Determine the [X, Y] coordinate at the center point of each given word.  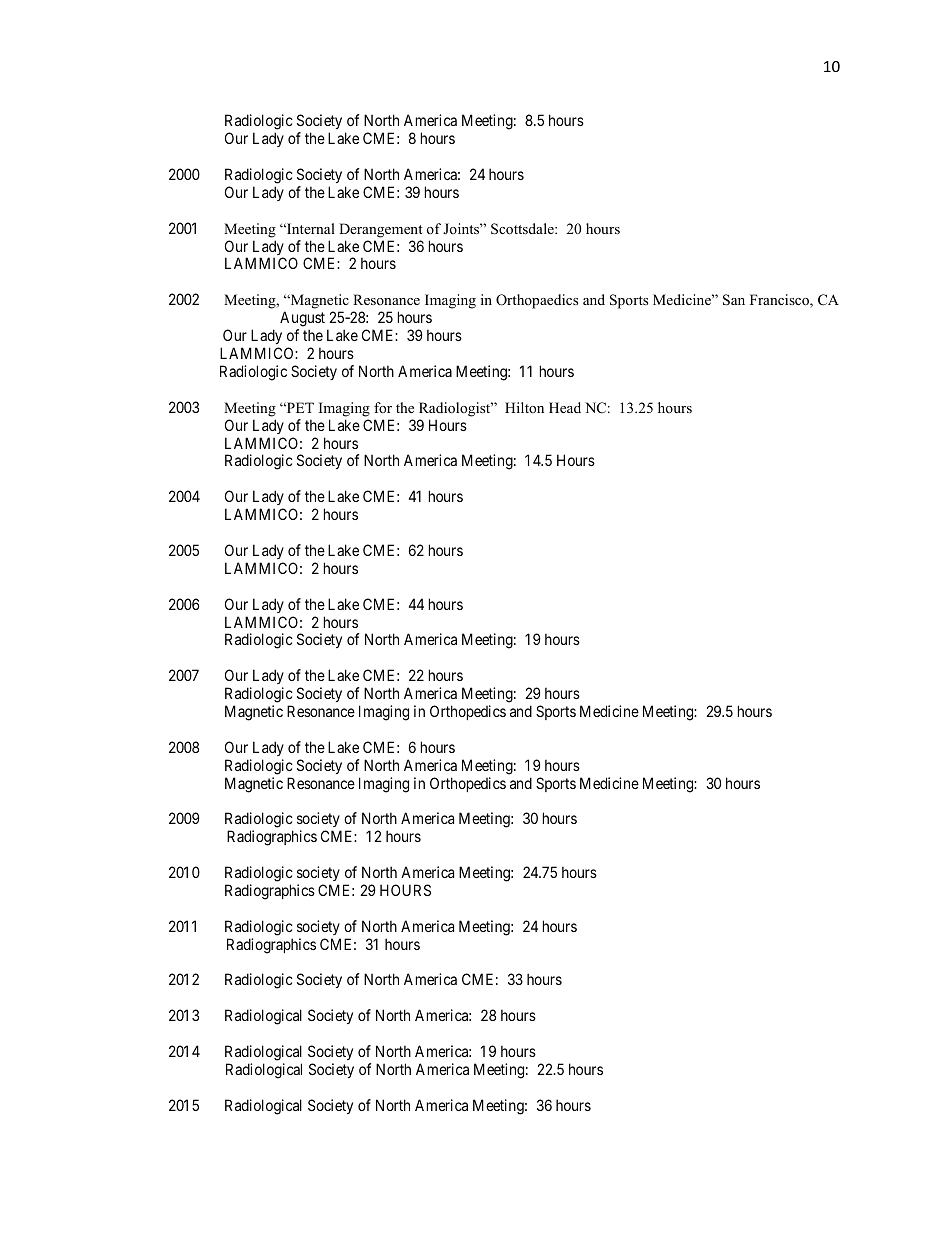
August [302, 319]
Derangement [380, 230]
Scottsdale [523, 229]
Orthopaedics [537, 301]
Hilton [524, 407]
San [734, 300]
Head [565, 407]
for [383, 407]
